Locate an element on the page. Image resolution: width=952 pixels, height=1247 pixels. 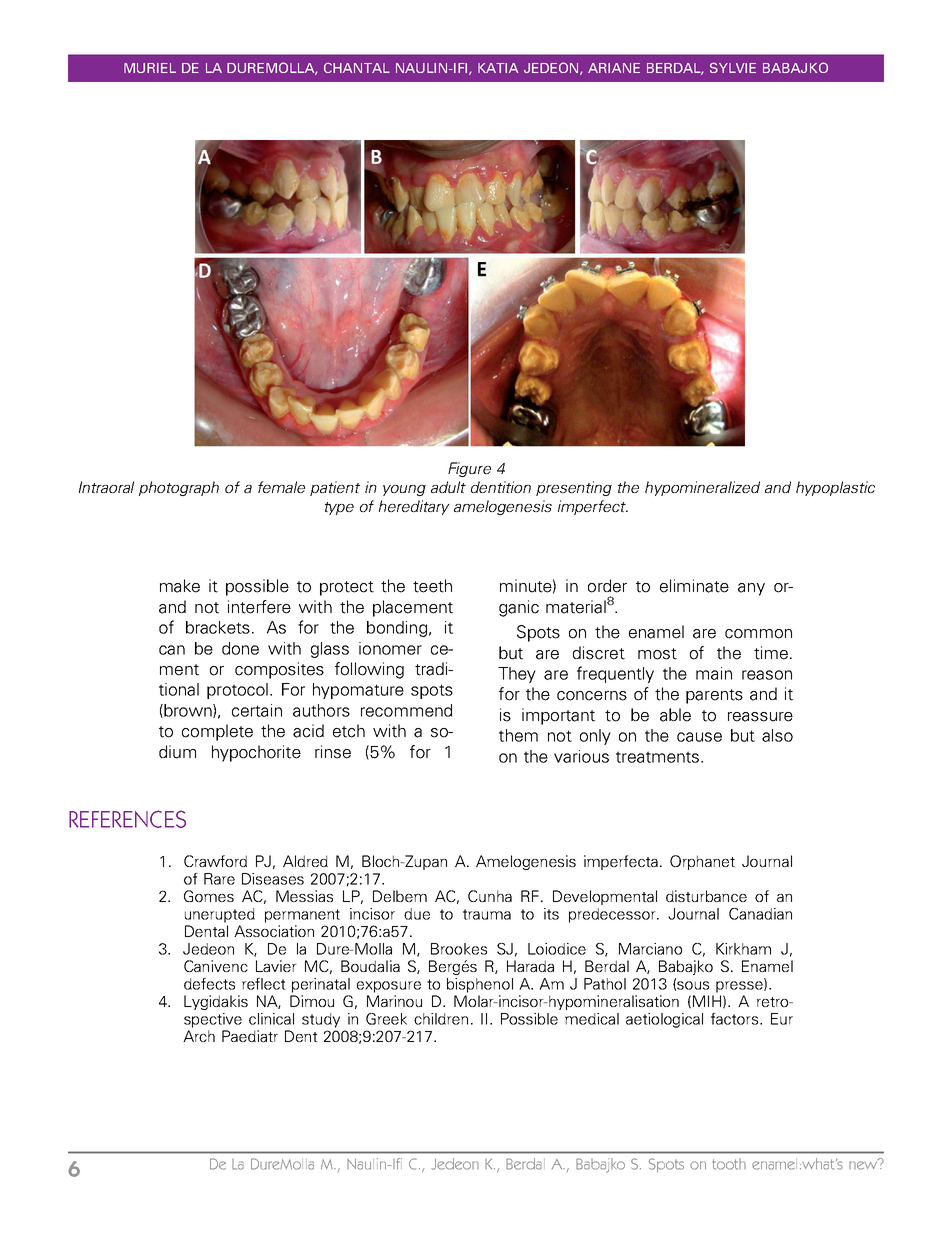
photograph is located at coordinates (179, 488).
